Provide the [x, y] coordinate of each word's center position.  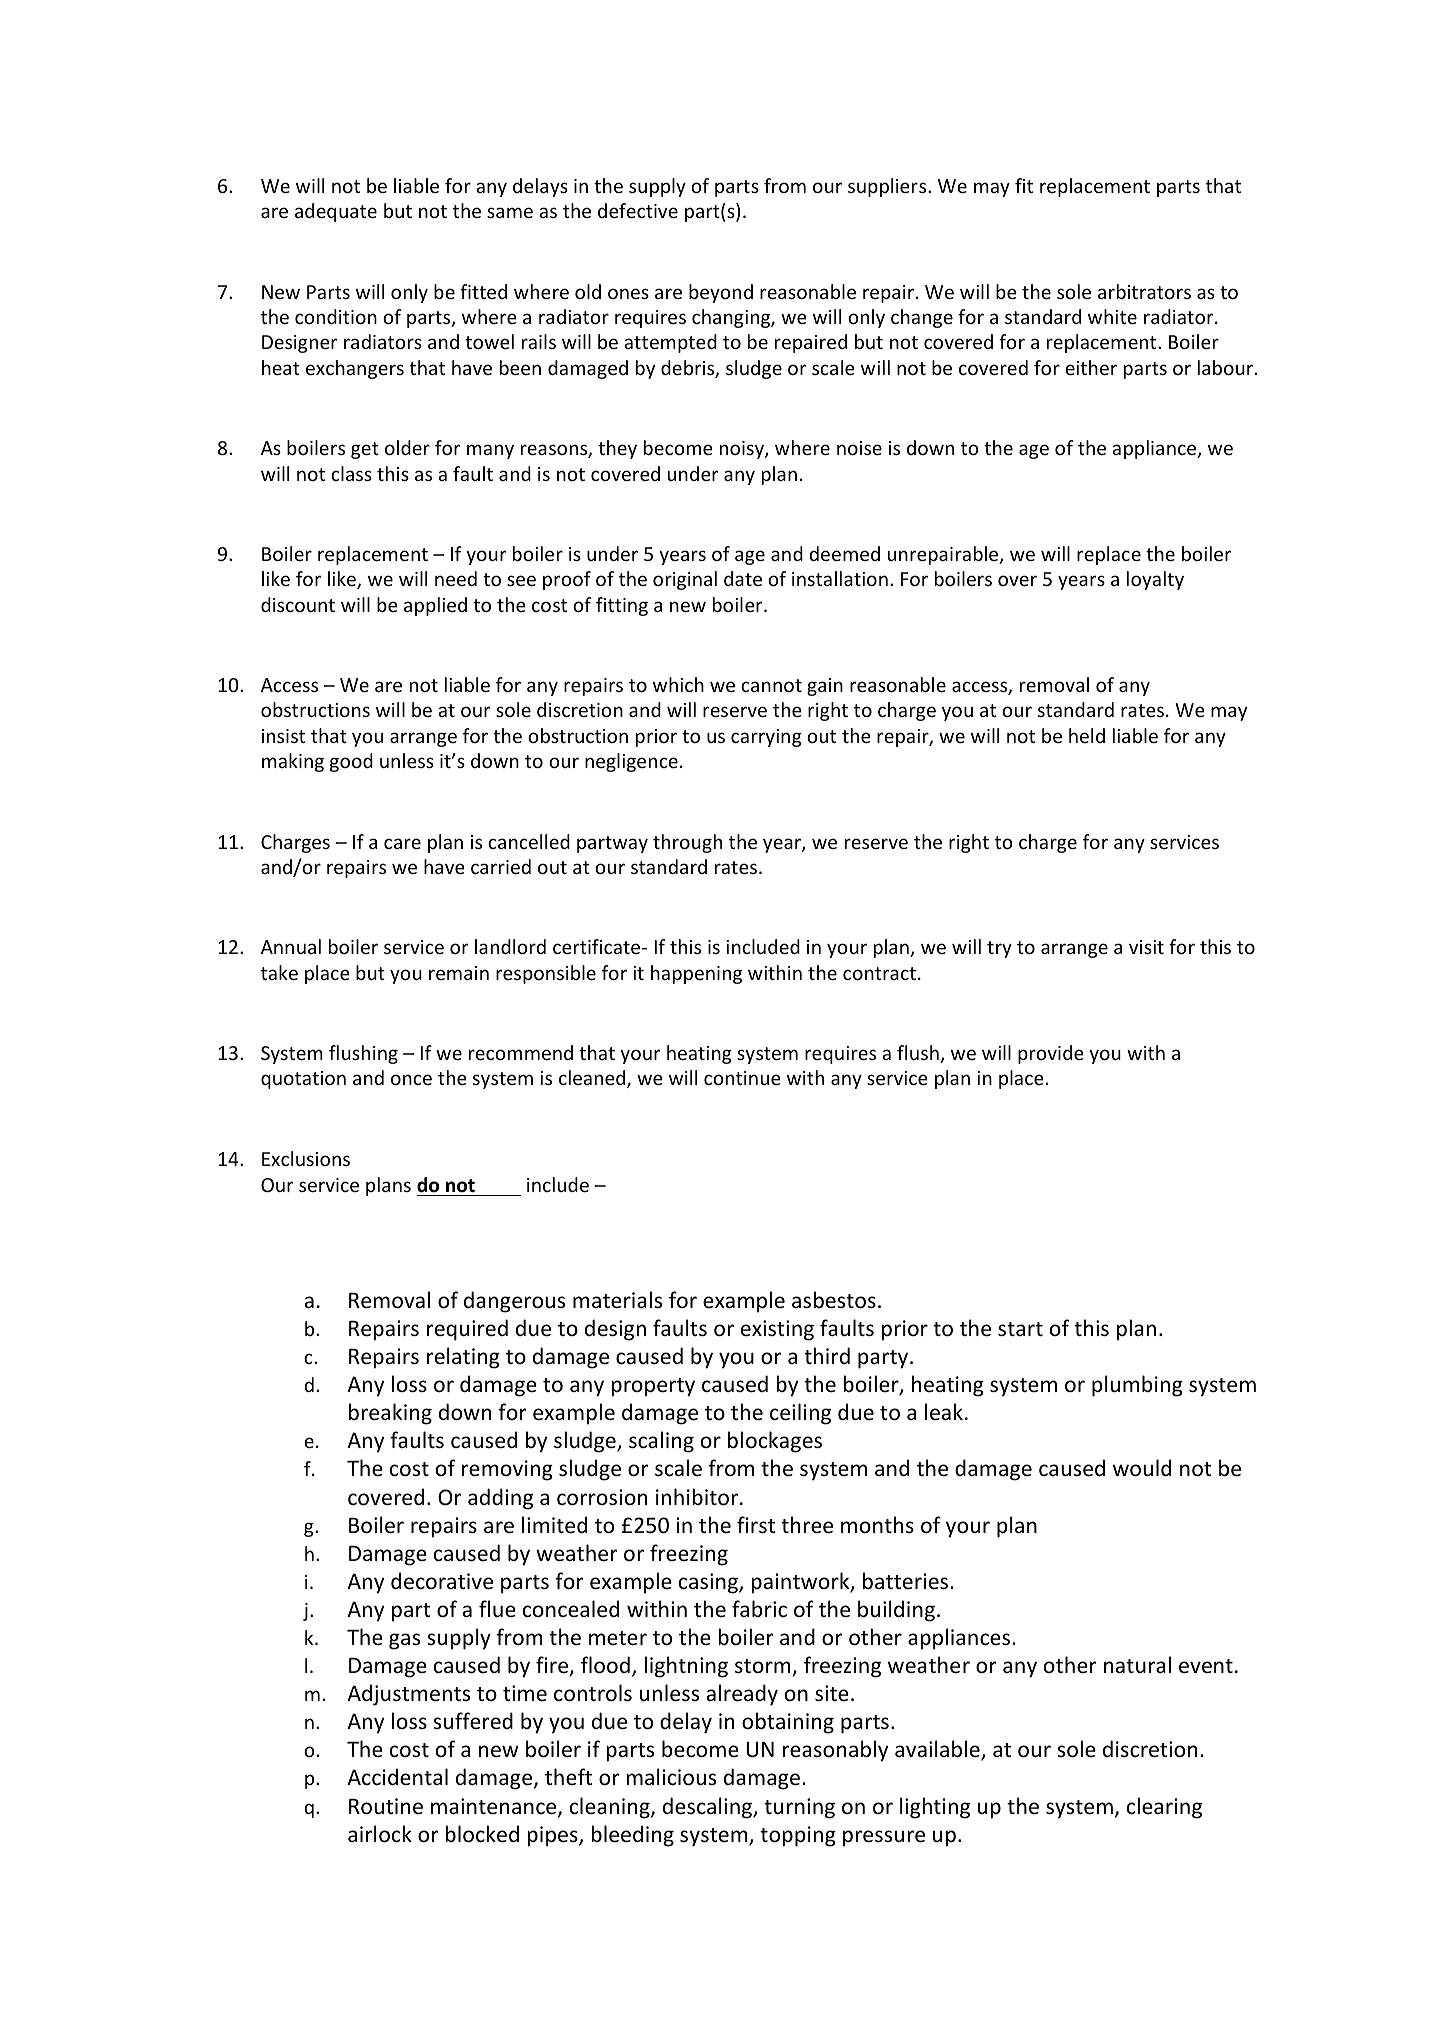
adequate [336, 212]
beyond [721, 293]
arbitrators [1144, 291]
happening [696, 974]
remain [459, 973]
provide [1051, 1054]
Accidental [397, 1777]
